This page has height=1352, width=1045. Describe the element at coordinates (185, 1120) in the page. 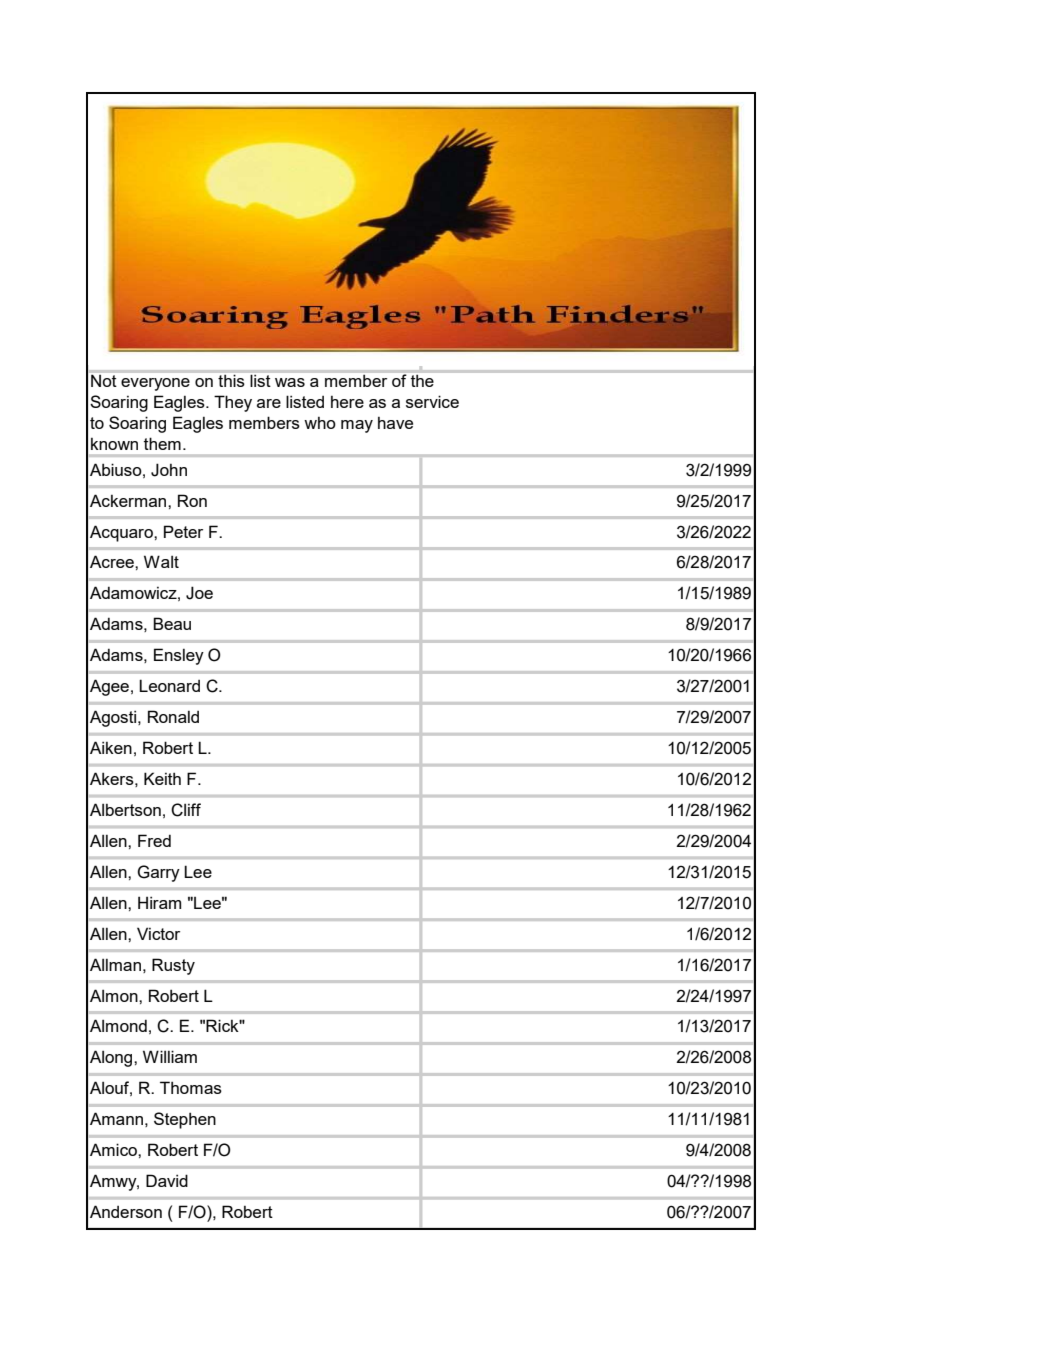

I see `Stephen` at that location.
